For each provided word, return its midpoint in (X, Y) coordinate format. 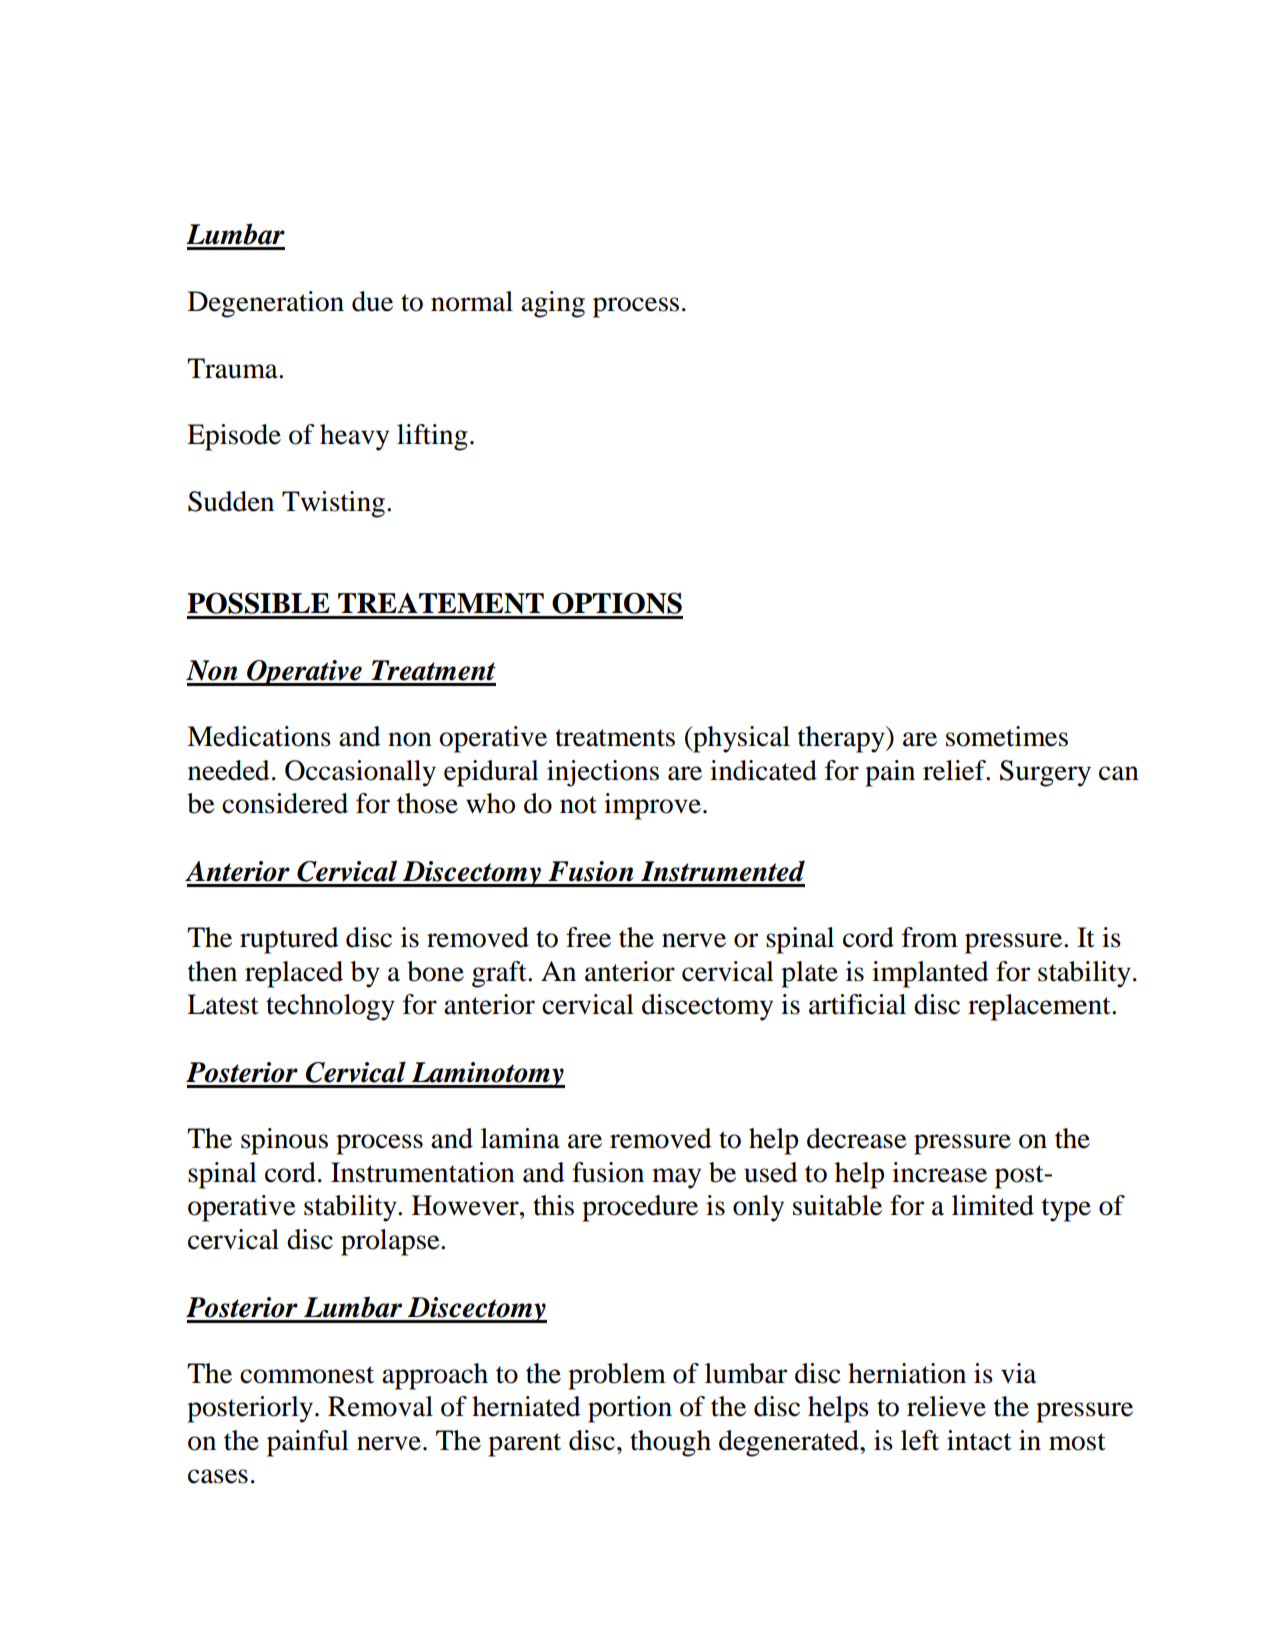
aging (553, 304)
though (670, 1443)
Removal (380, 1406)
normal (472, 301)
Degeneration (266, 304)
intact (979, 1440)
